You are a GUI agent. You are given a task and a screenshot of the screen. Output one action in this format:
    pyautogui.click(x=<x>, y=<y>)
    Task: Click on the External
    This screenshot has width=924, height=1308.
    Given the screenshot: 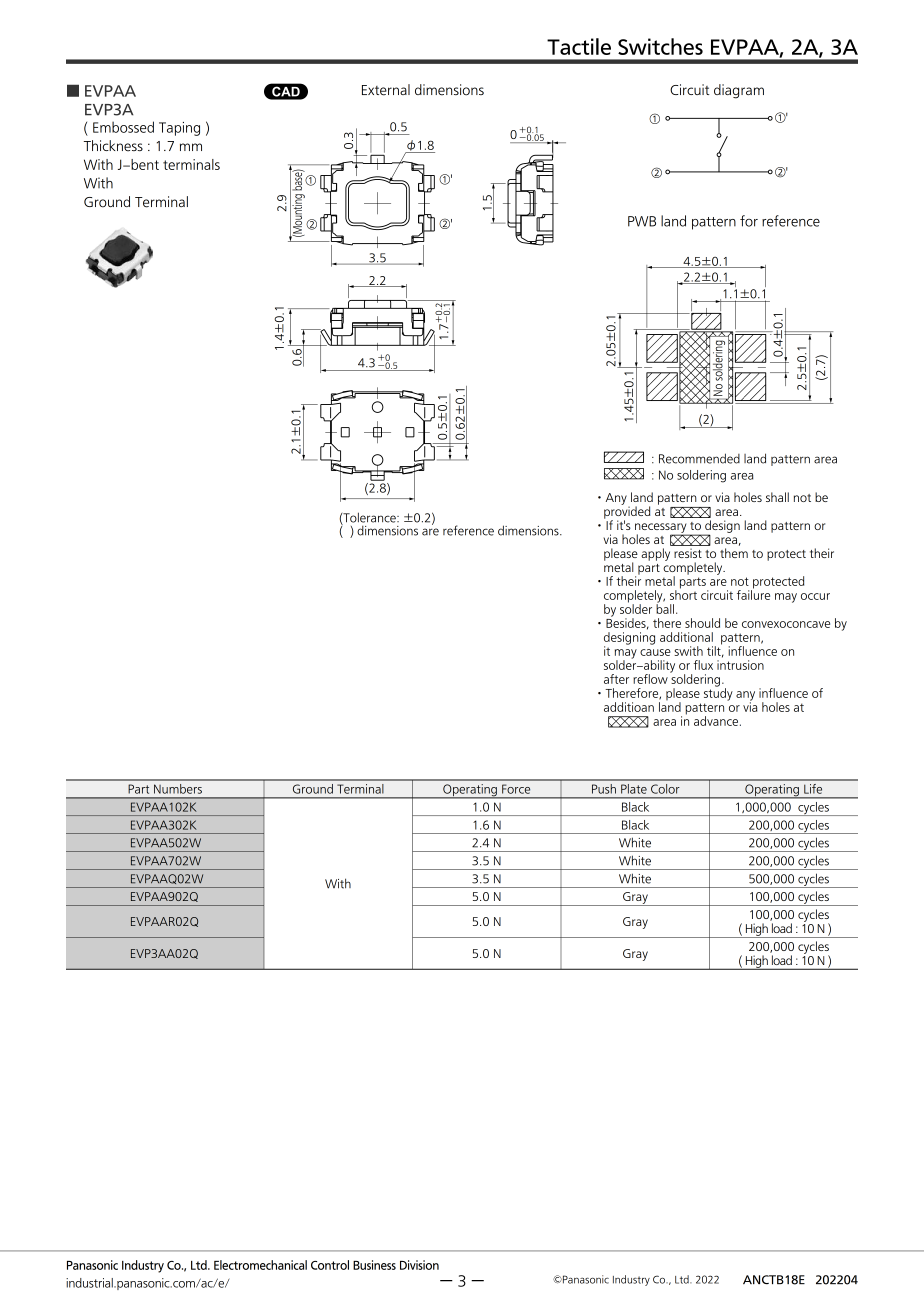 What is the action you would take?
    pyautogui.click(x=386, y=90)
